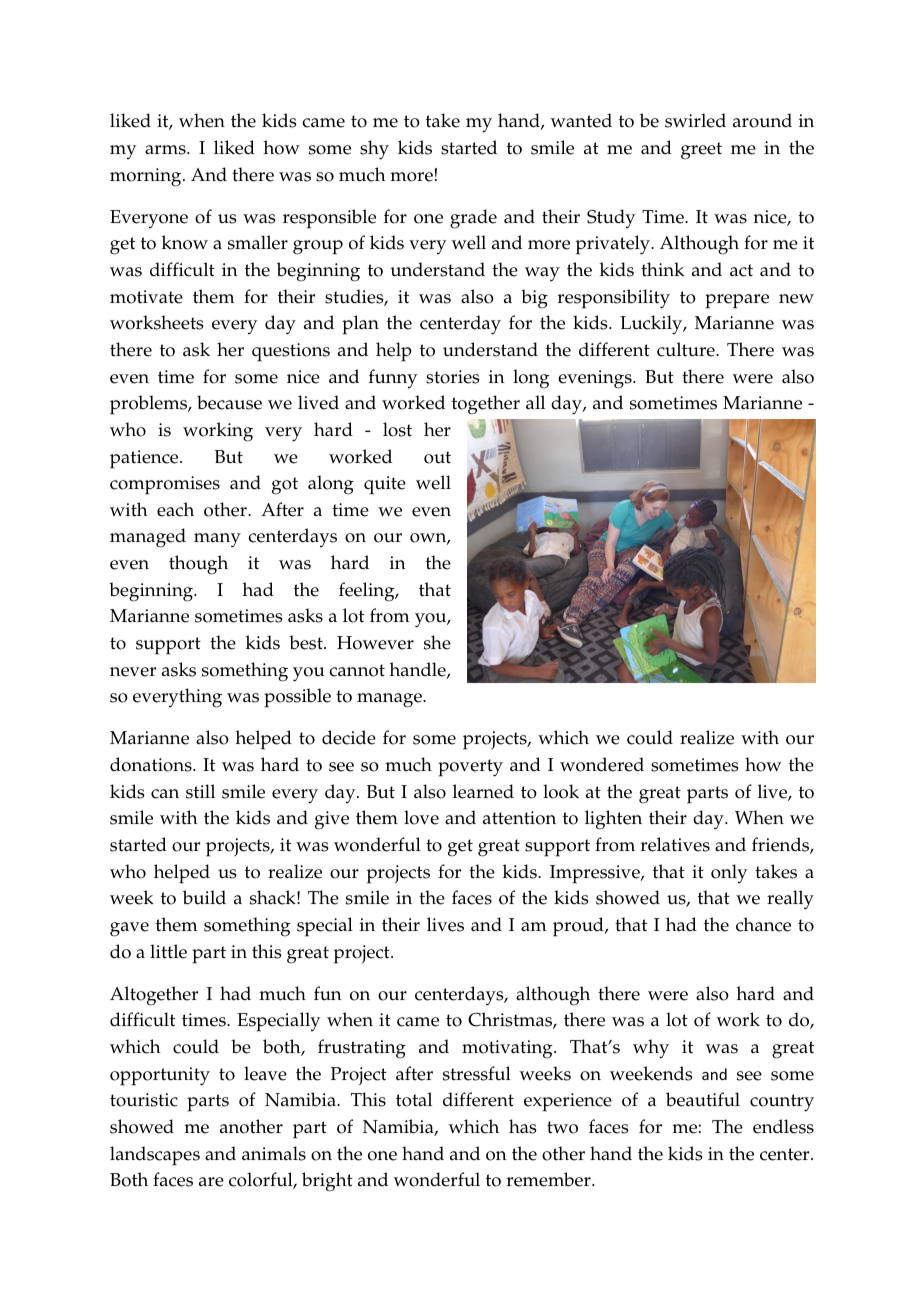 This page has height=1308, width=924. I want to click on greet, so click(701, 151).
